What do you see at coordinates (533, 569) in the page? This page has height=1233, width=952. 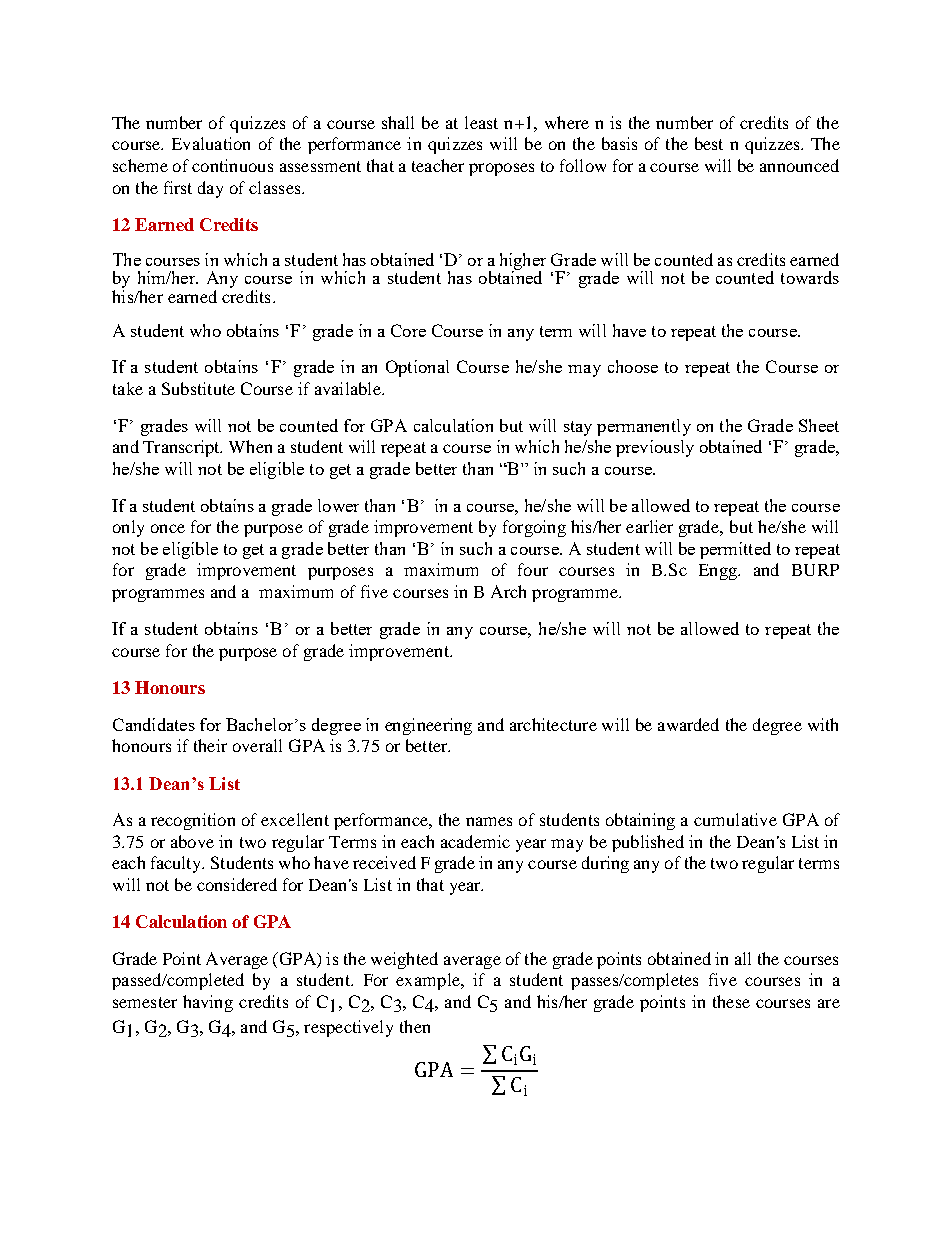 I see `four` at bounding box center [533, 569].
